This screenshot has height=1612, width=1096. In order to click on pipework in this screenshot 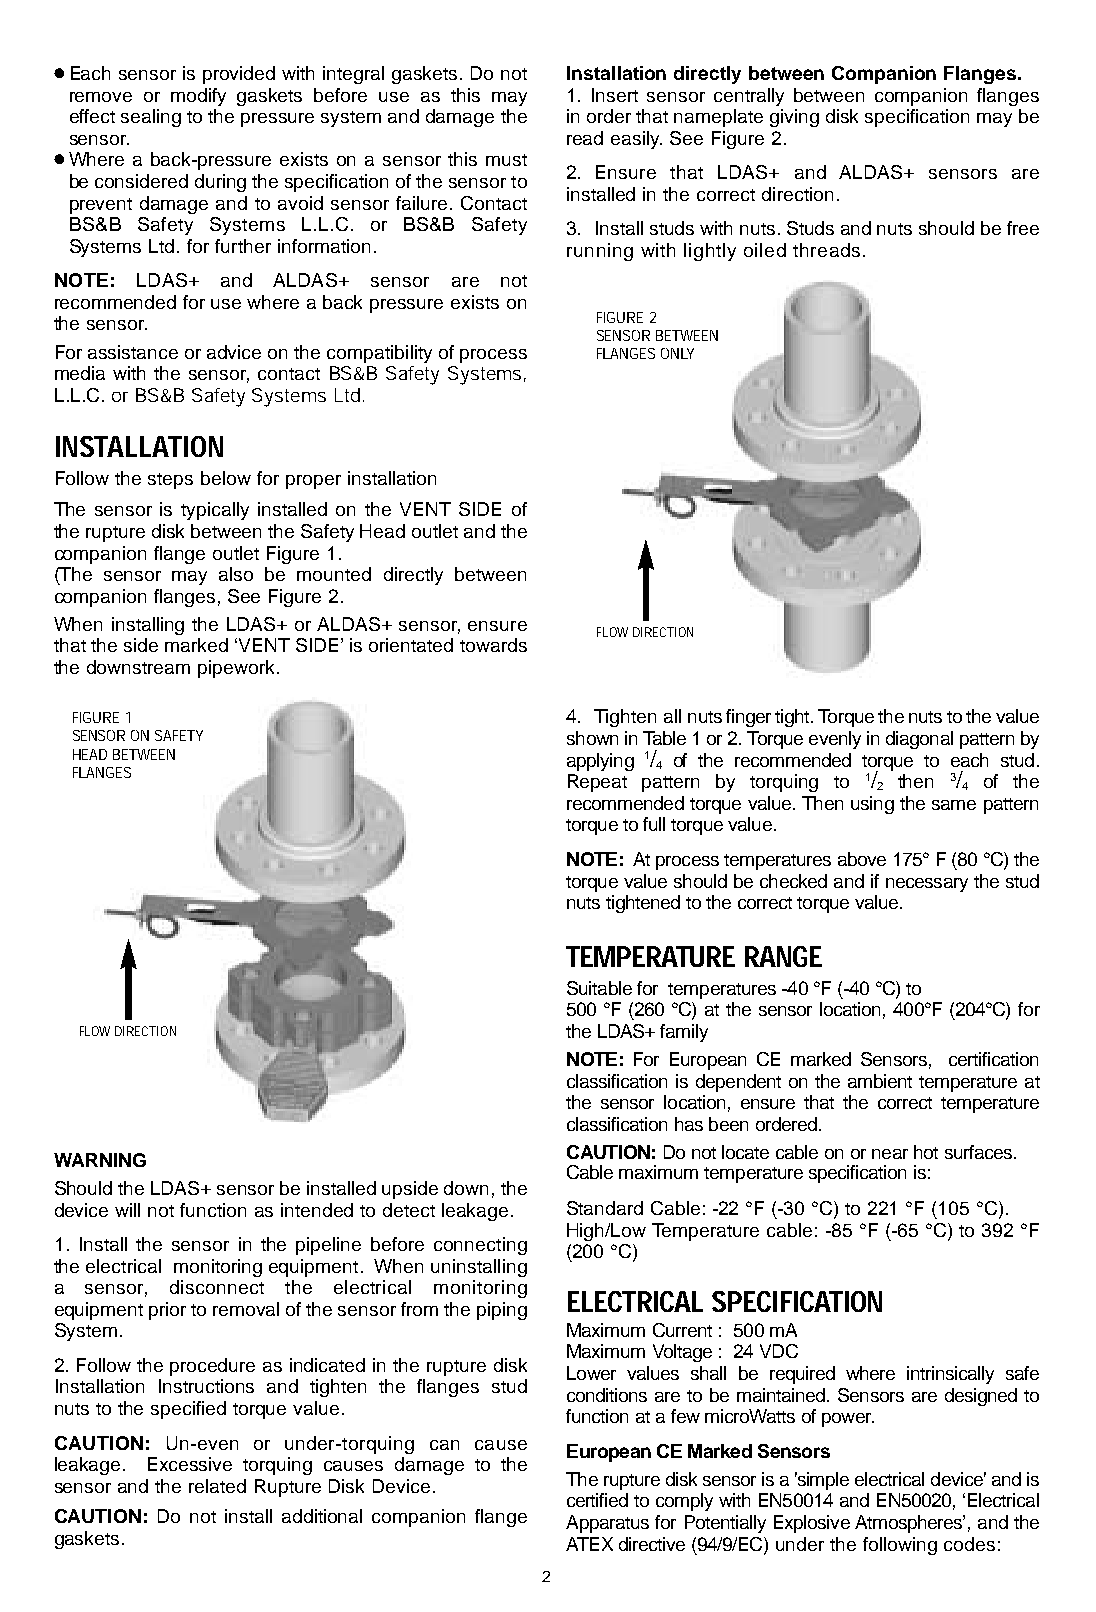, I will do `click(236, 669)`.
